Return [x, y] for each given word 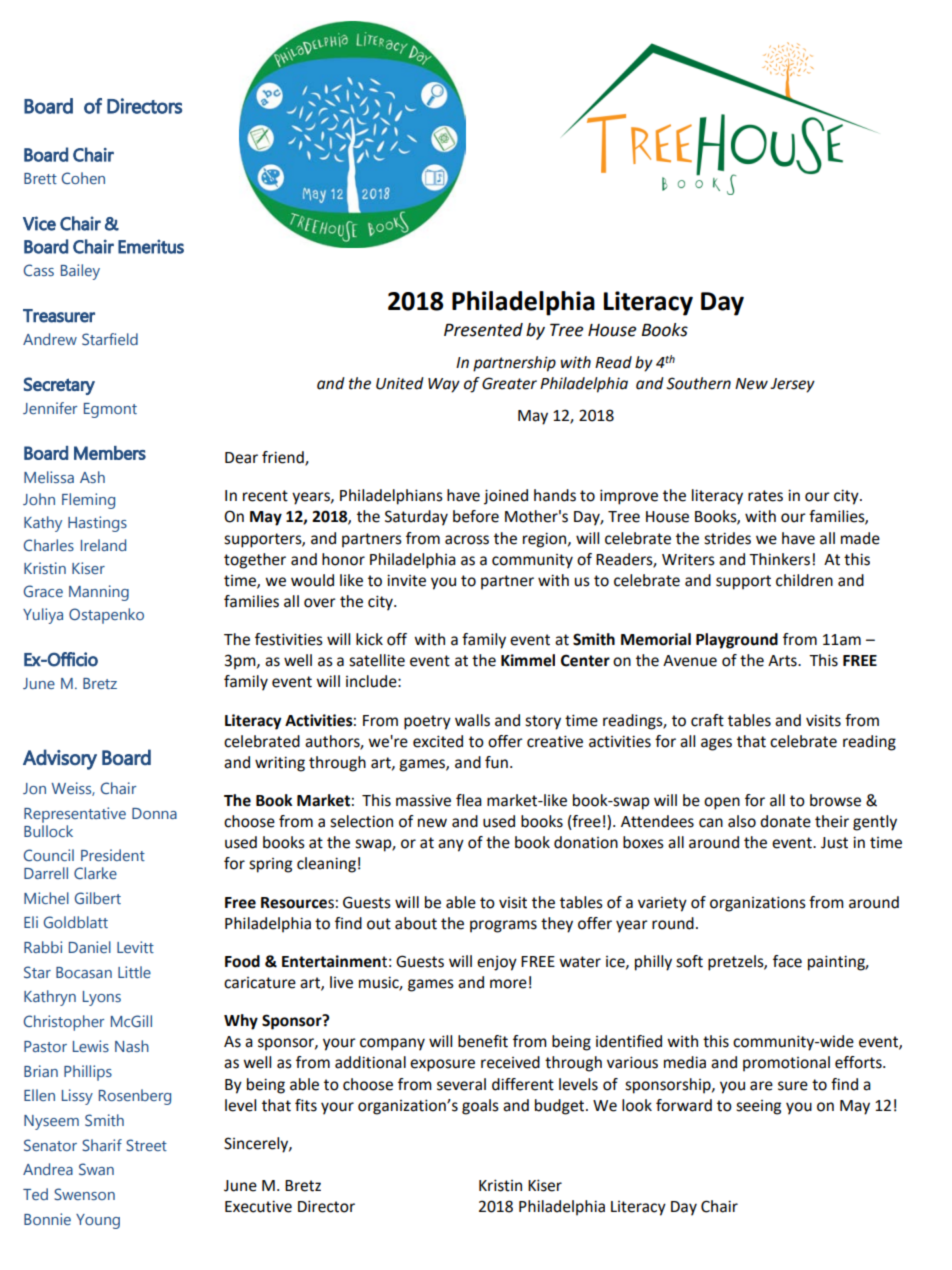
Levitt [135, 947]
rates [765, 496]
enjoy [497, 963]
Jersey [792, 385]
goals [480, 1107]
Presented [483, 330]
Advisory [60, 759]
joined [506, 497]
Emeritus [151, 246]
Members [110, 453]
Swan [96, 1169]
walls [472, 720]
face [787, 961]
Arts [783, 661]
